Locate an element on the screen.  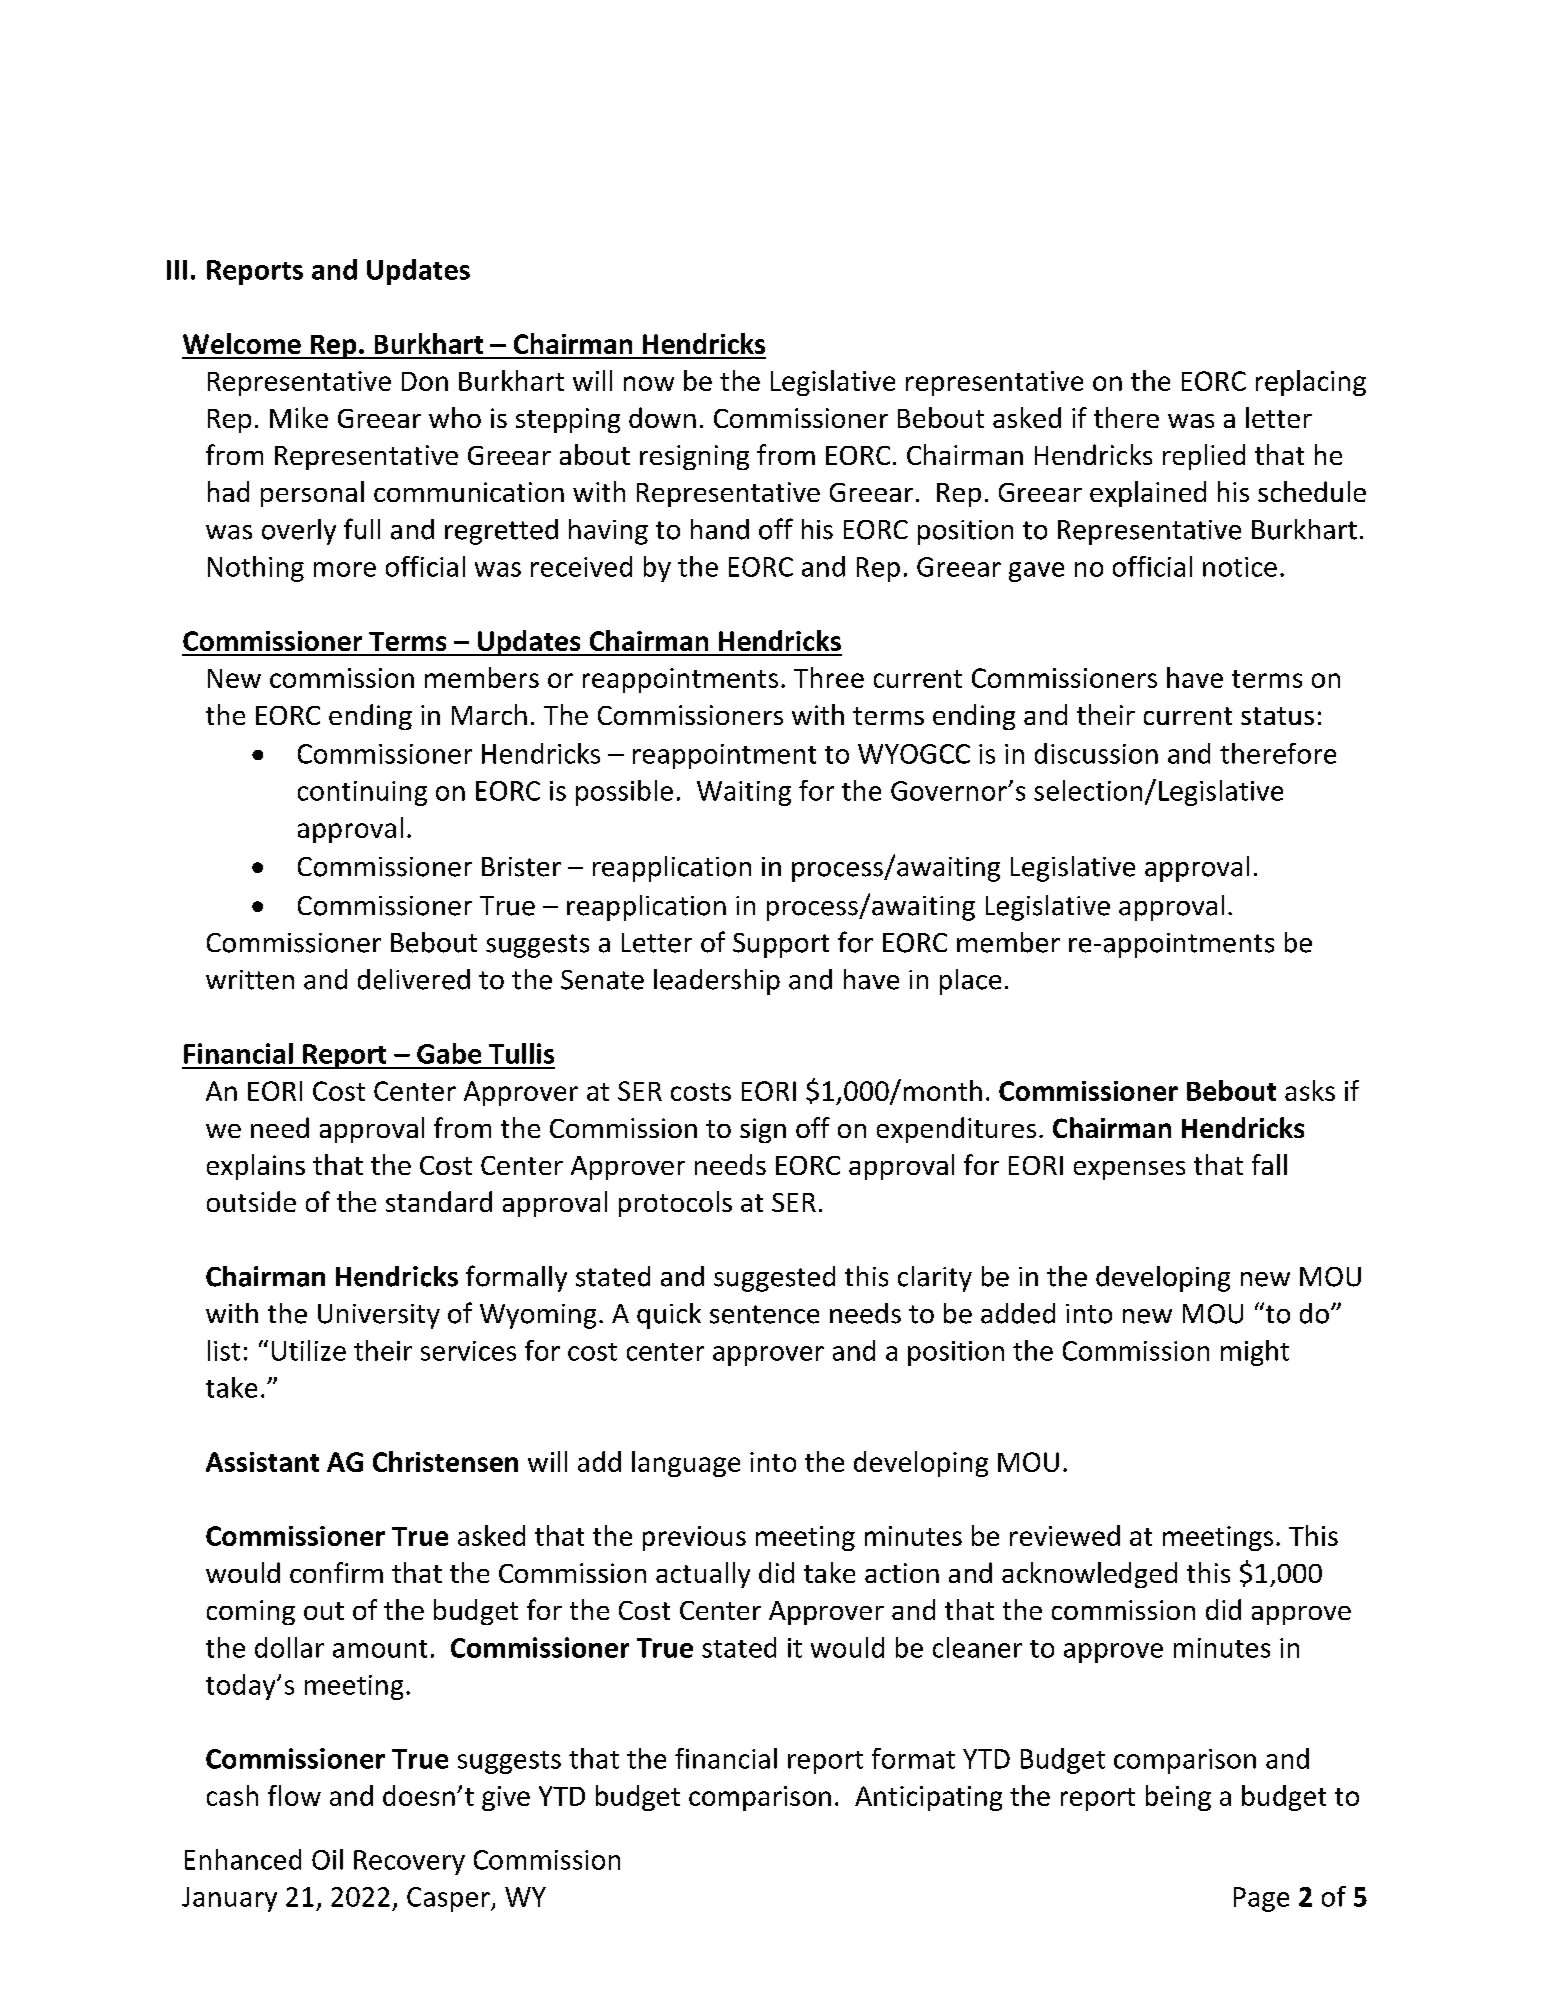
place is located at coordinates (970, 982).
